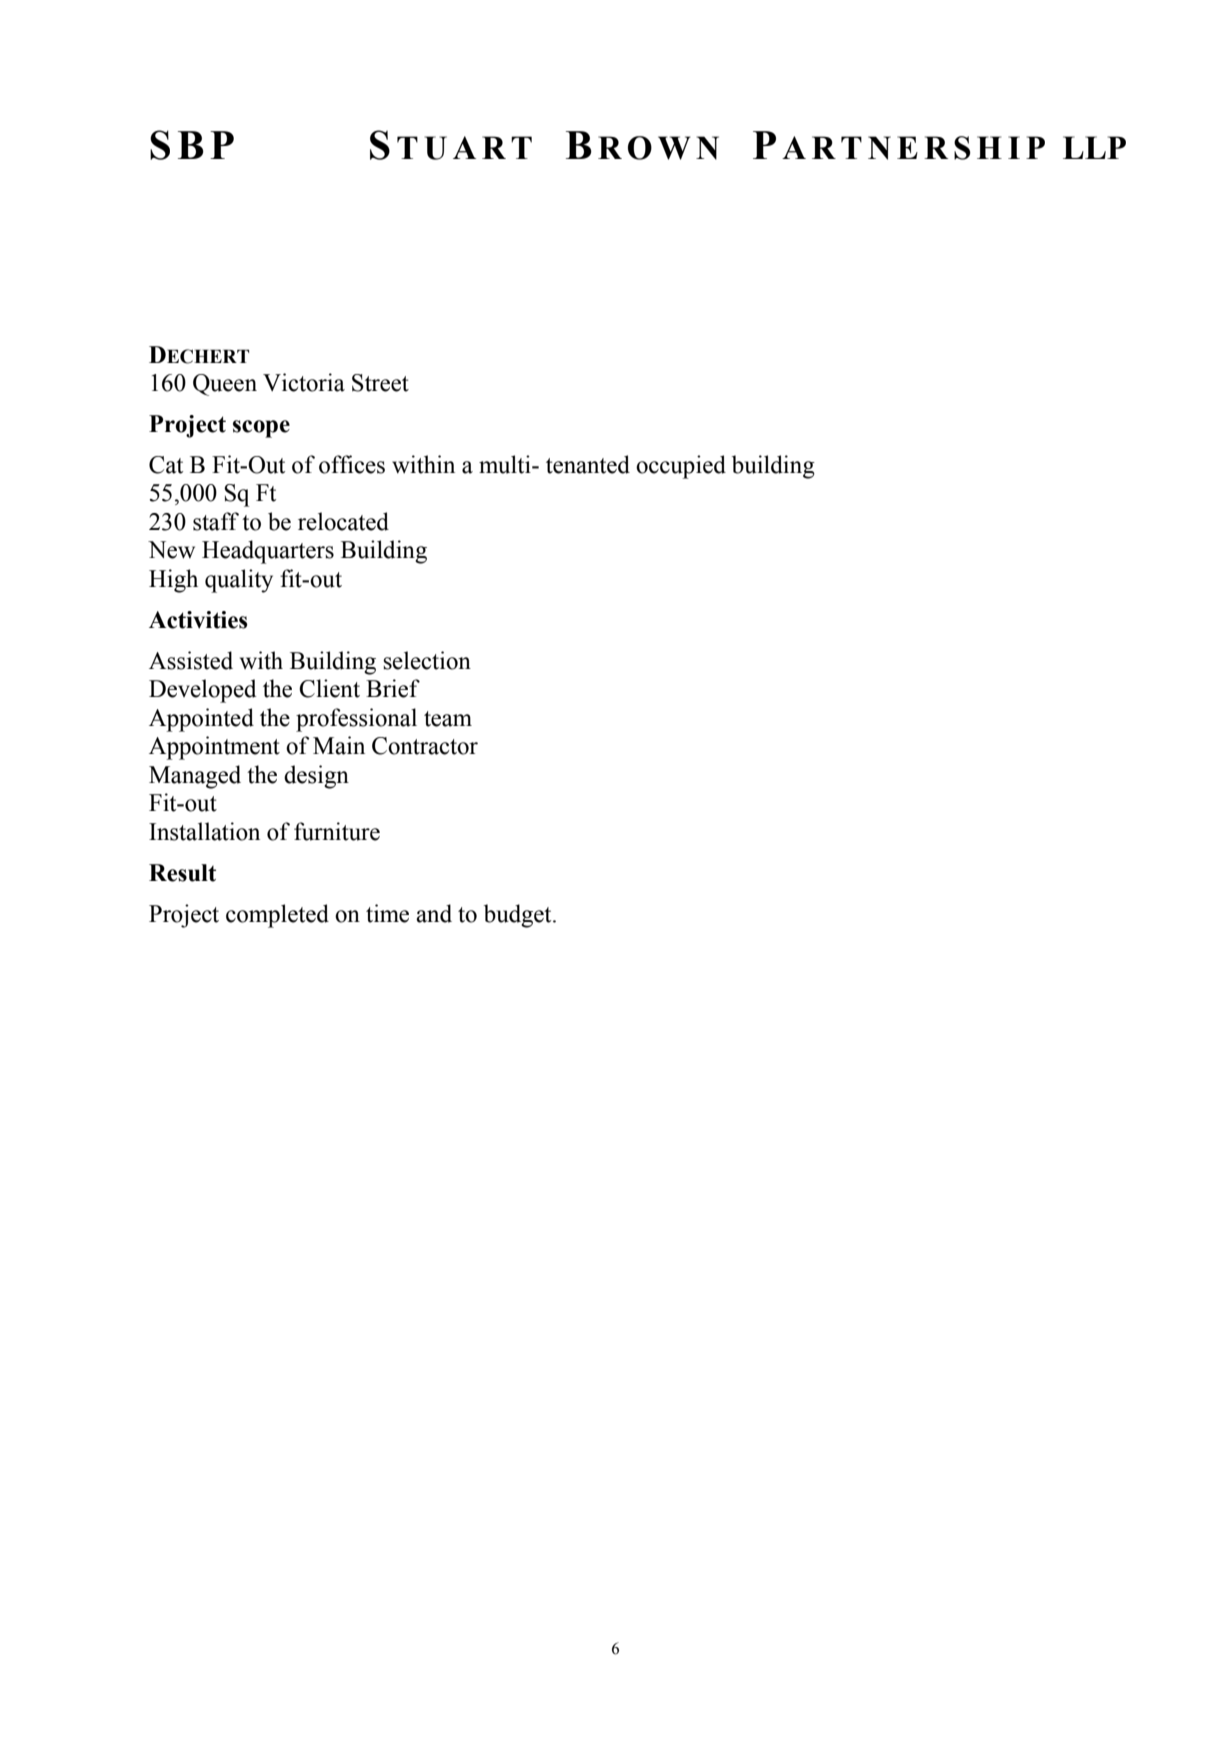 Image resolution: width=1231 pixels, height=1741 pixels. What do you see at coordinates (191, 660) in the screenshot?
I see `Assisted` at bounding box center [191, 660].
